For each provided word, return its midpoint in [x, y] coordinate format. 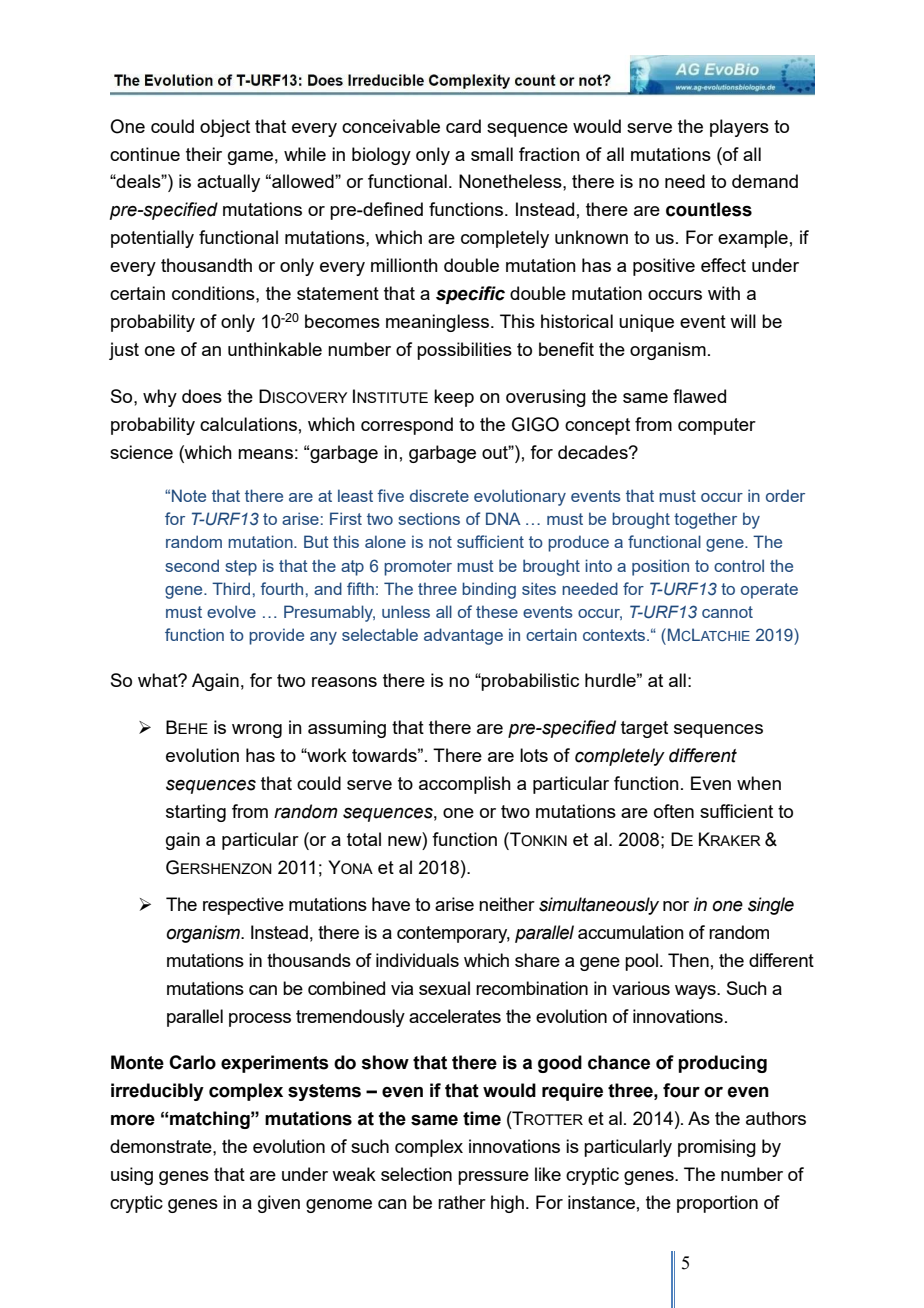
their [204, 154]
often [674, 811]
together [705, 520]
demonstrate [162, 1146]
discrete [439, 495]
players [739, 128]
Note [189, 495]
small [492, 154]
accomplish [465, 785]
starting [196, 813]
